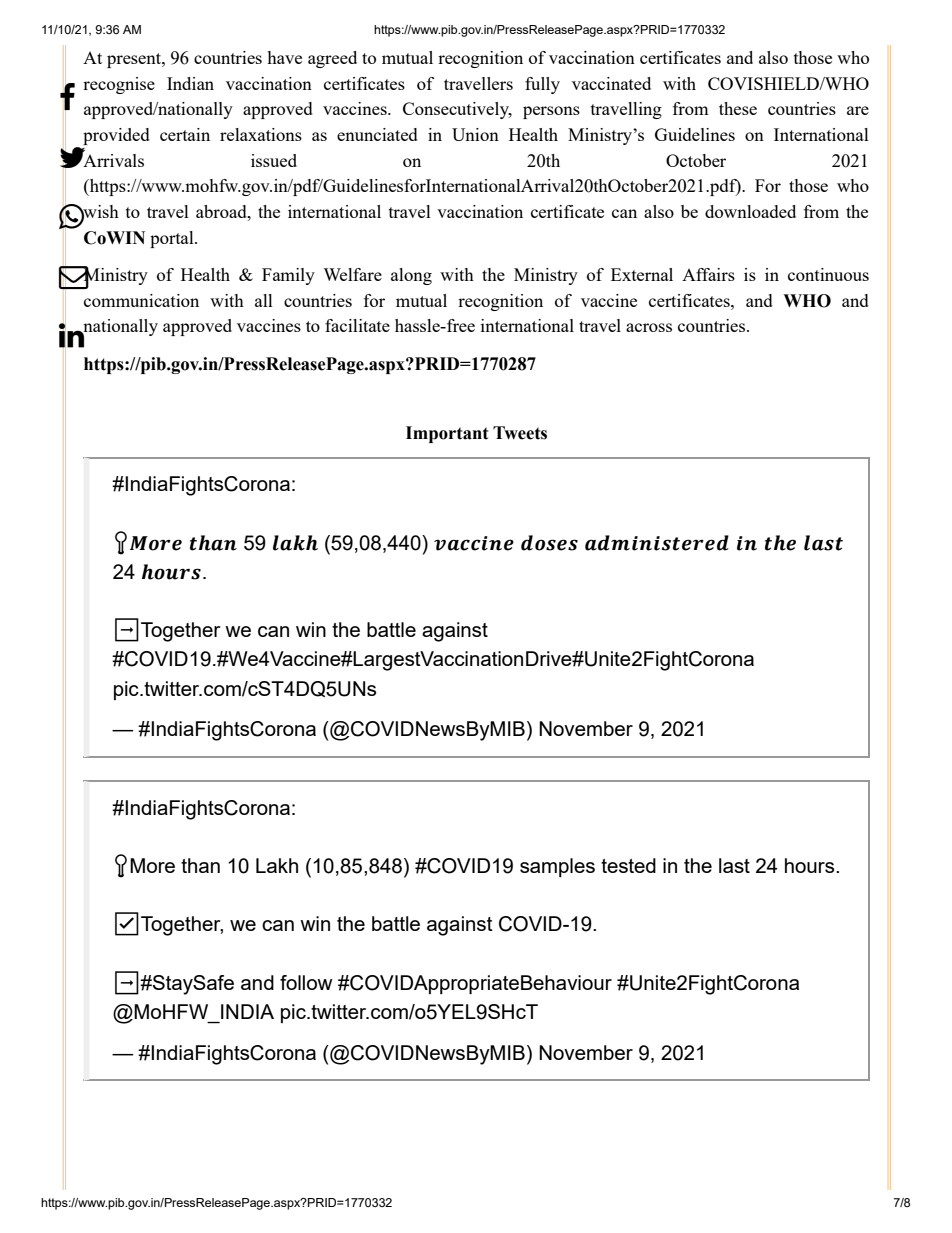 This document has width=952, height=1233. Describe the element at coordinates (357, 325) in the document. I see `facilitate` at that location.
